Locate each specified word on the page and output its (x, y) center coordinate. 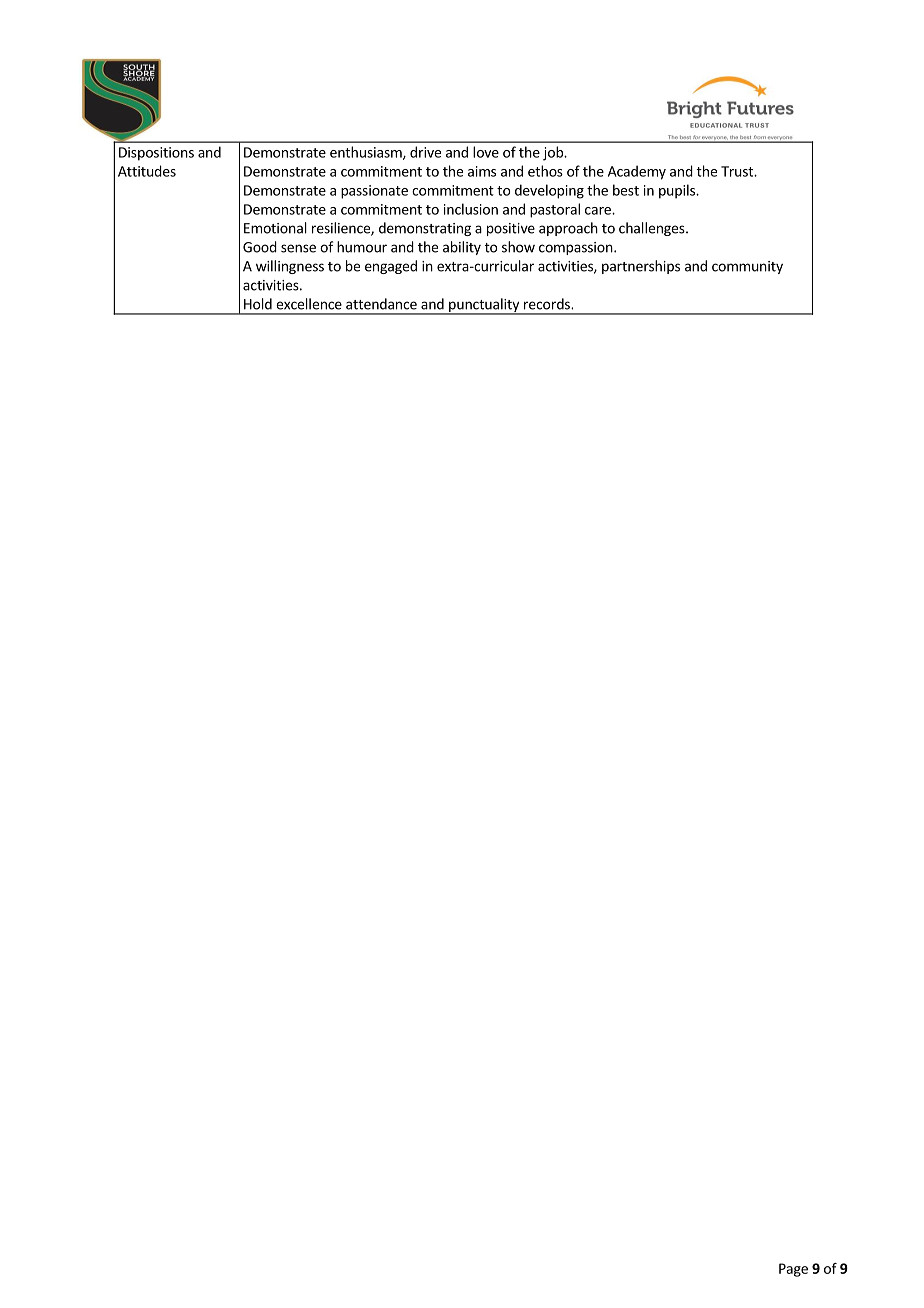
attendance (381, 304)
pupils (678, 191)
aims (482, 171)
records (548, 304)
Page (793, 1270)
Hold (258, 304)
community (747, 267)
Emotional (275, 228)
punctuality (484, 306)
